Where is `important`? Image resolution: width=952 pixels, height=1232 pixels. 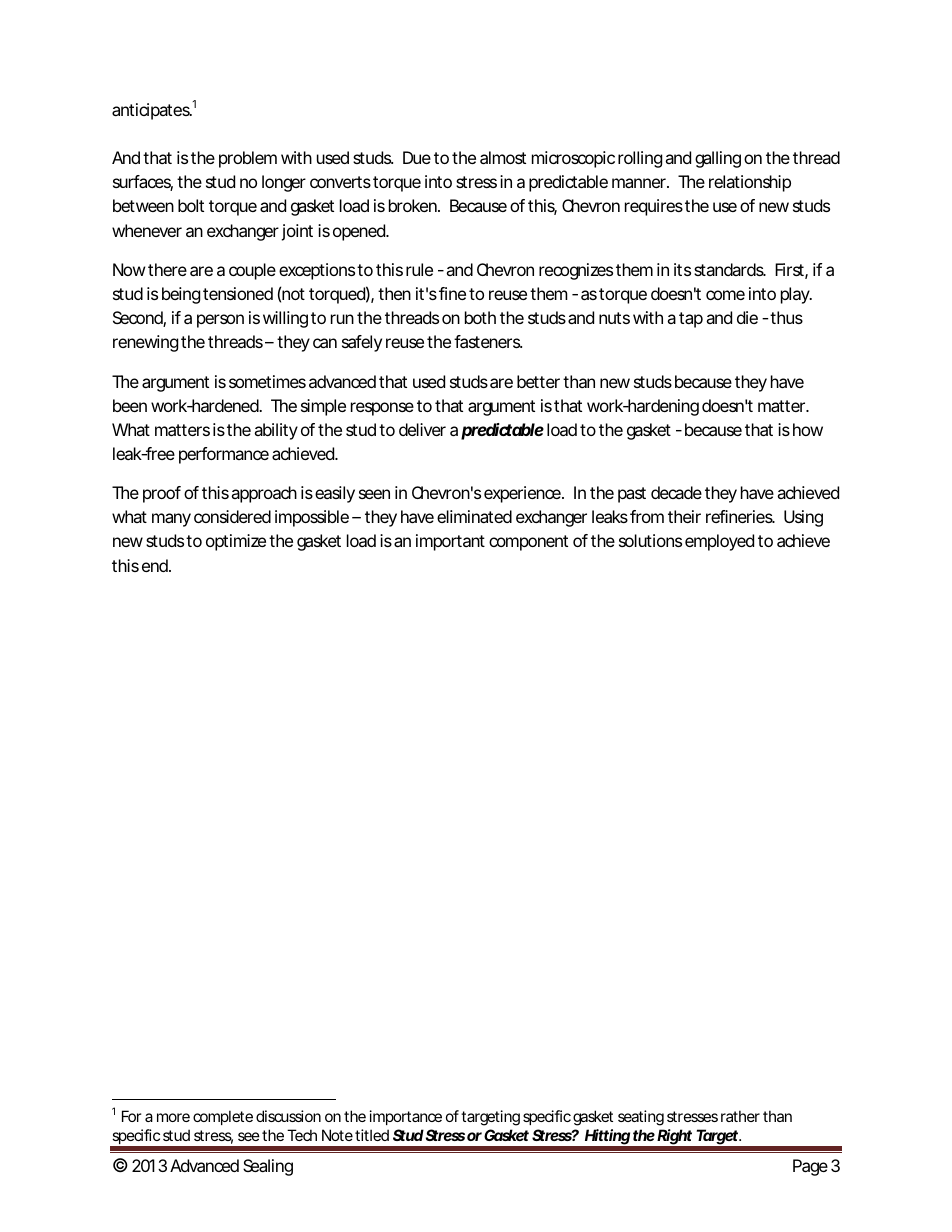
important is located at coordinates (450, 542).
